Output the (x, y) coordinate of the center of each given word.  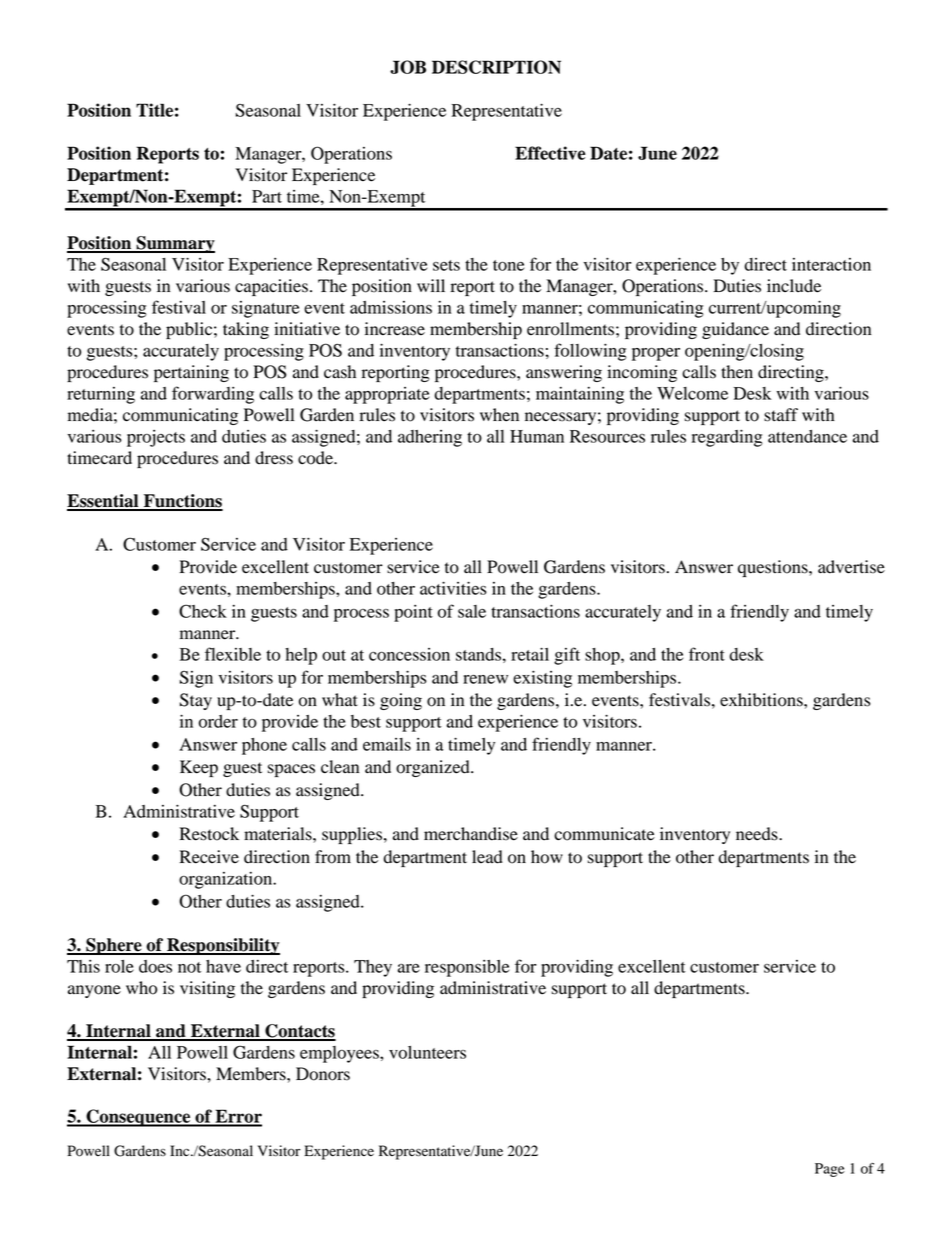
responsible (467, 968)
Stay (196, 701)
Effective (550, 153)
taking (246, 330)
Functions (182, 502)
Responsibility (222, 946)
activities (453, 588)
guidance (735, 330)
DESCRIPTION (496, 67)
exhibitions (762, 700)
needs (758, 834)
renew (485, 679)
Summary (174, 244)
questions (774, 568)
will (431, 285)
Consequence (138, 1118)
